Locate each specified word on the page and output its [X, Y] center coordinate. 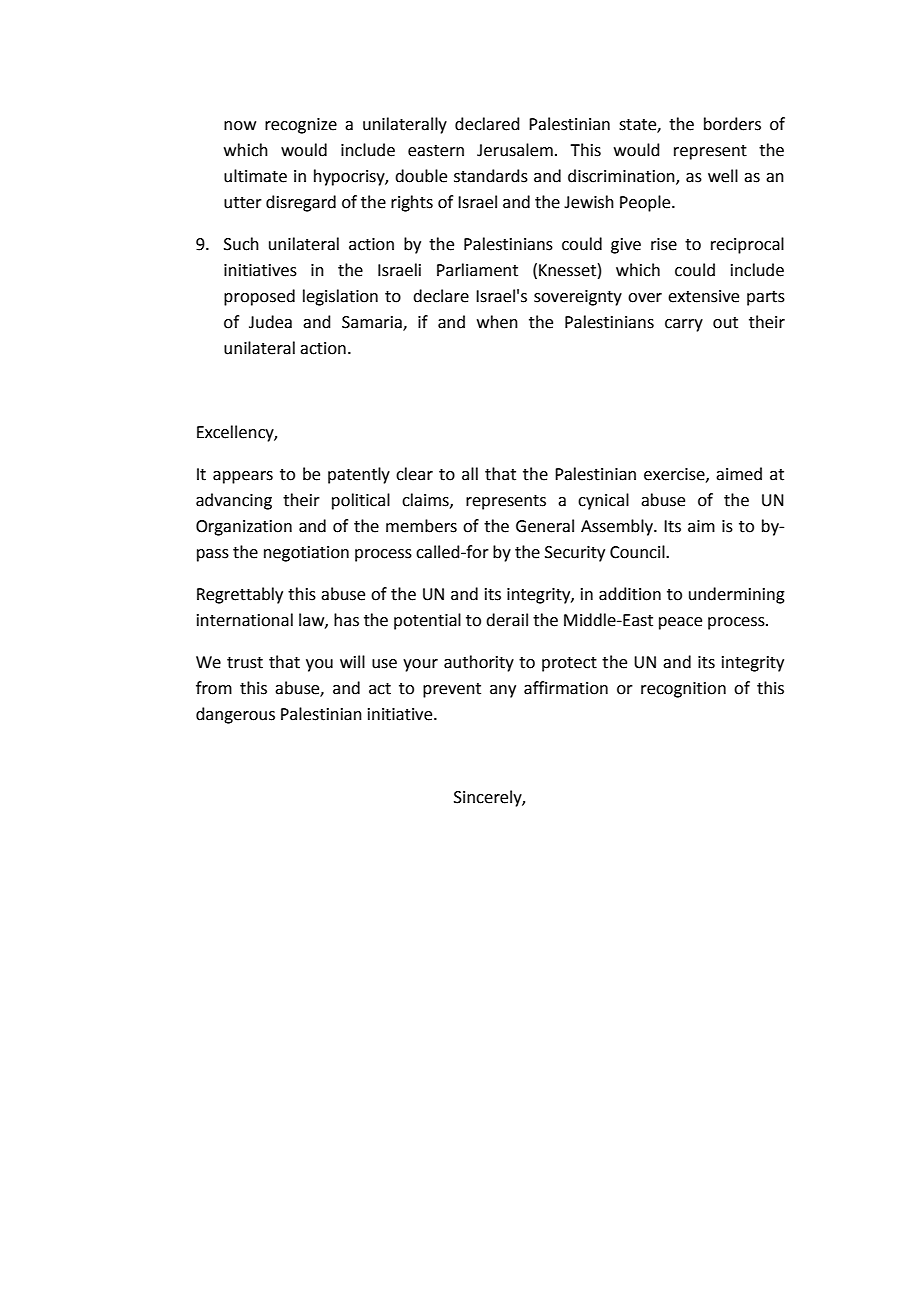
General [545, 526]
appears [243, 477]
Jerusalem [515, 150]
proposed [259, 297]
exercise [675, 475]
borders [732, 124]
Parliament [477, 270]
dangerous [235, 715]
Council [638, 552]
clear [414, 474]
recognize [301, 126]
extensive [703, 296]
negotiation [306, 554]
